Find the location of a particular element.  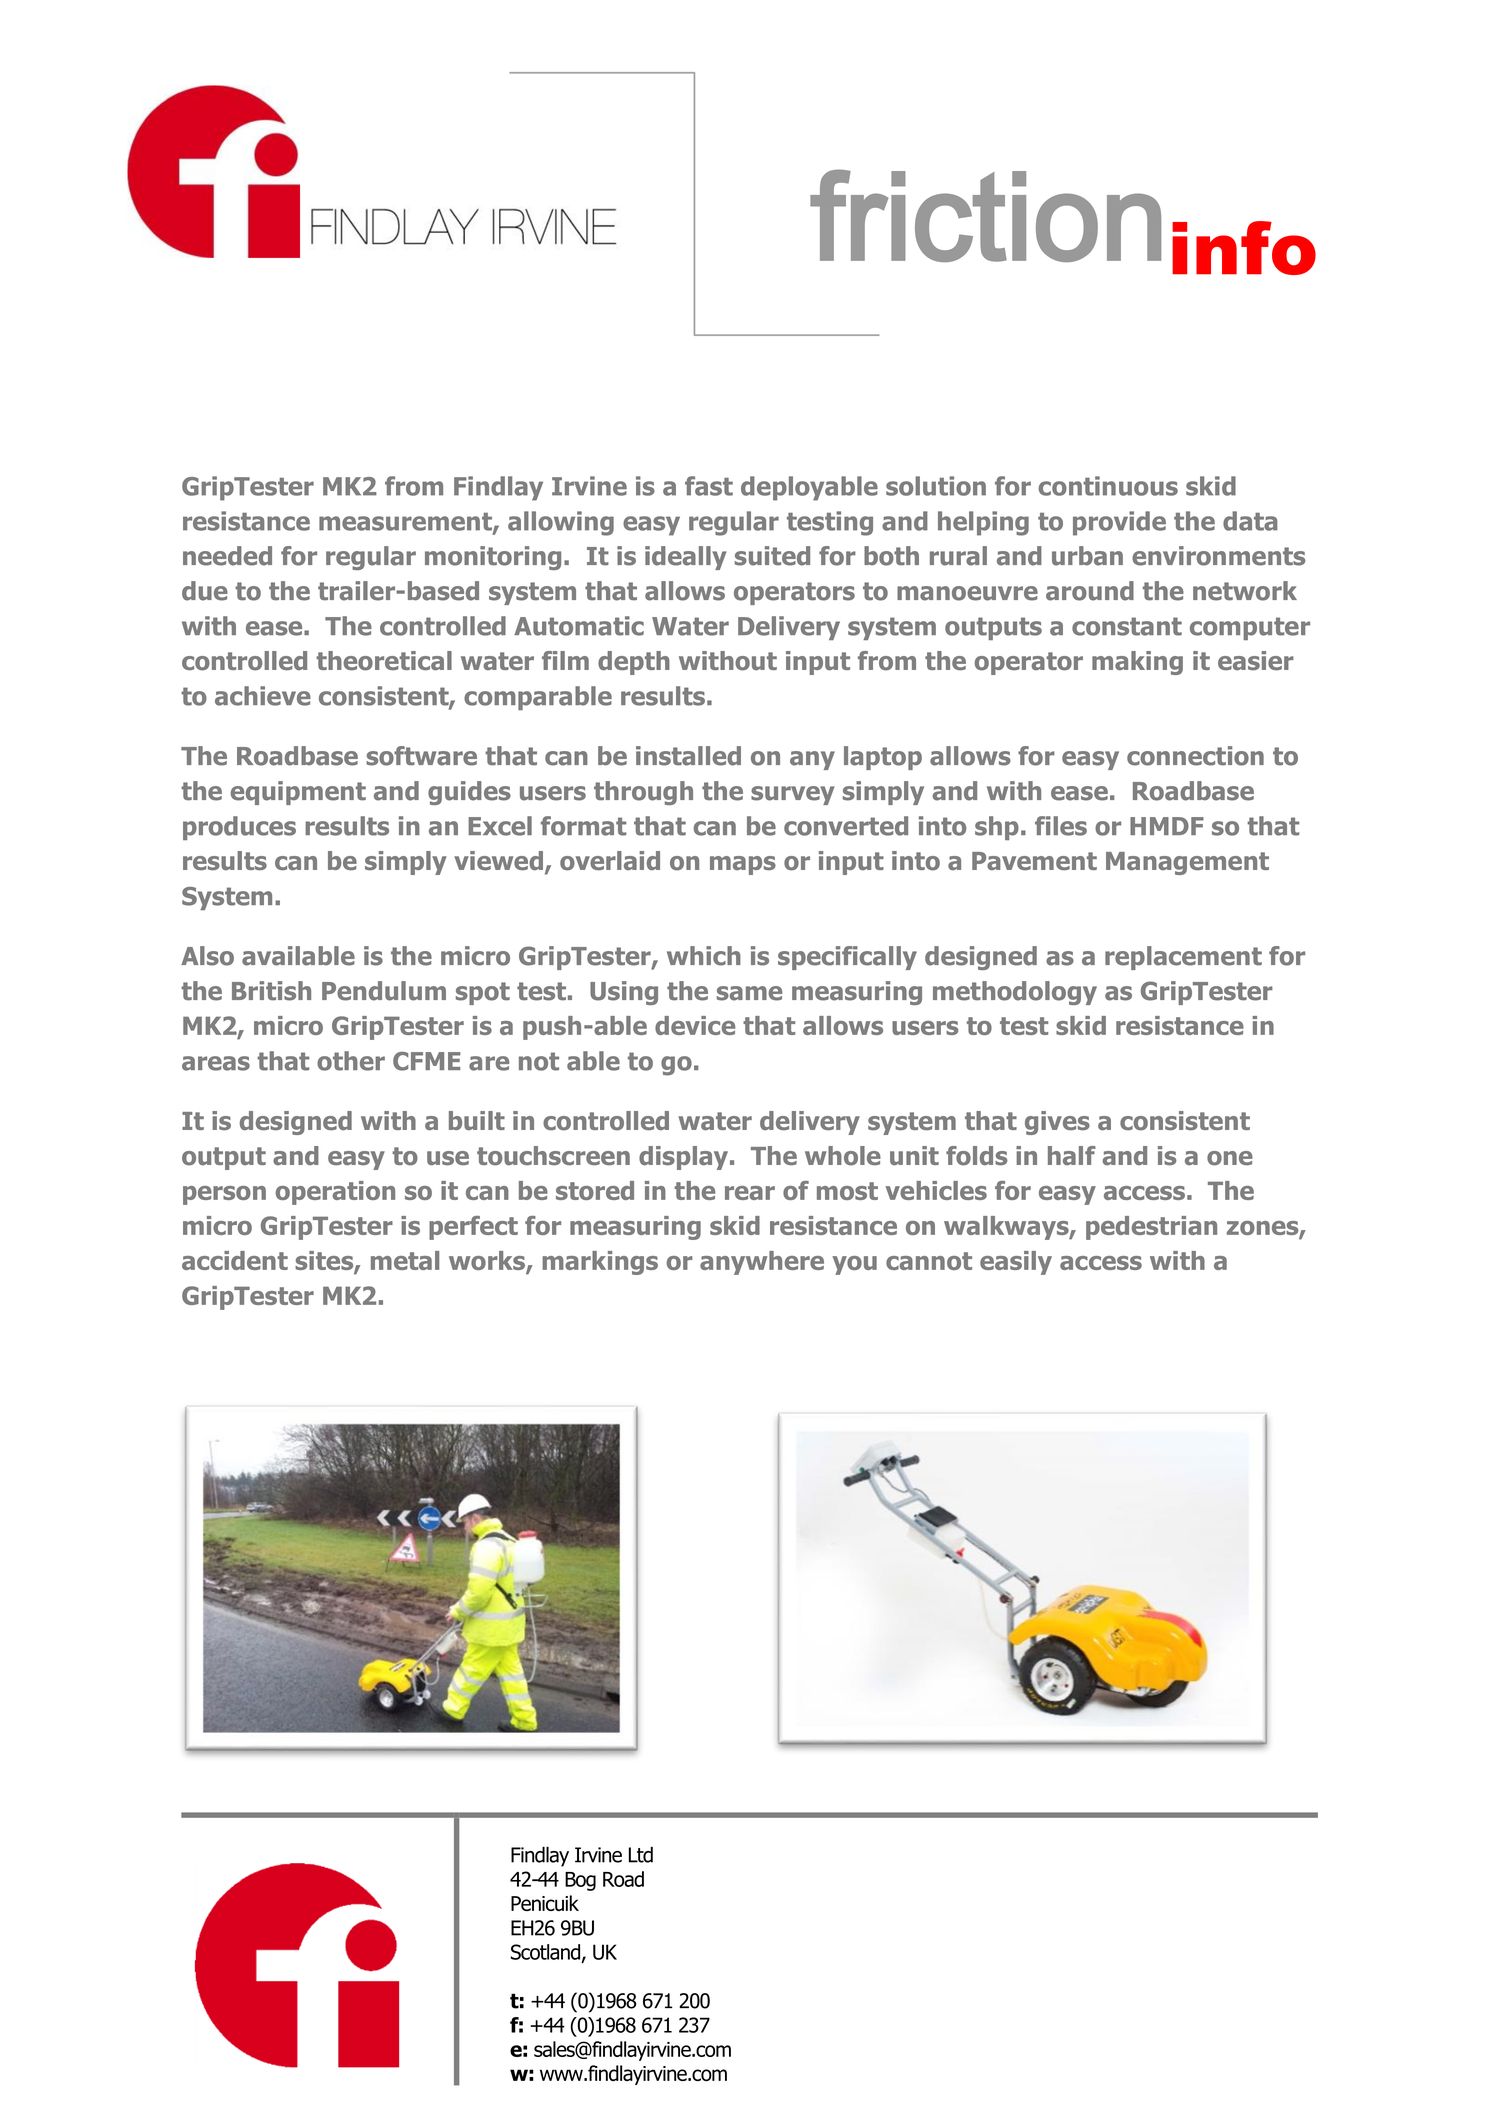

pedestrian is located at coordinates (1151, 1228).
